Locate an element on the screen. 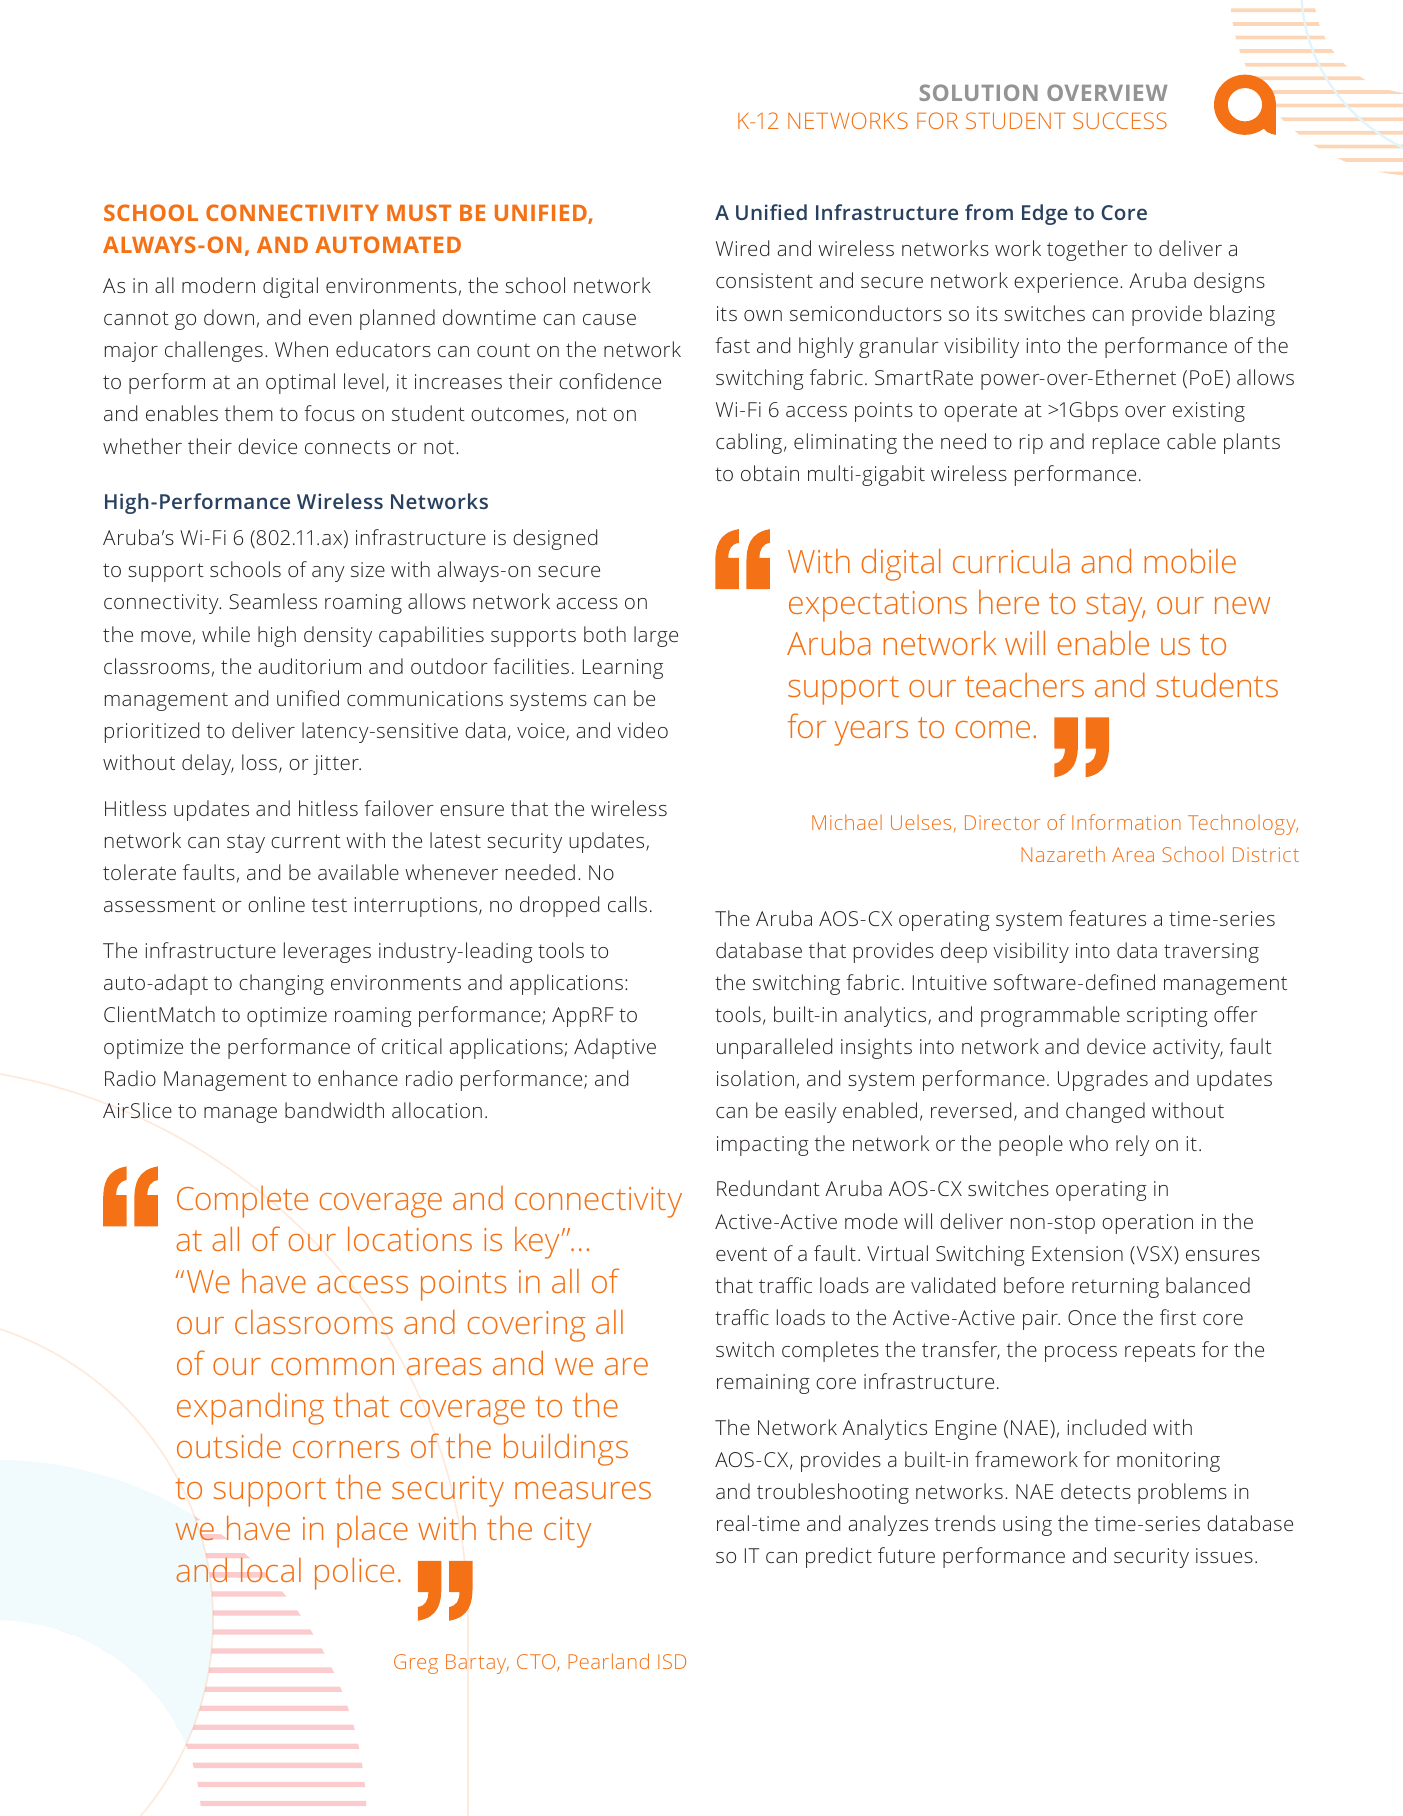  video is located at coordinates (642, 730).
